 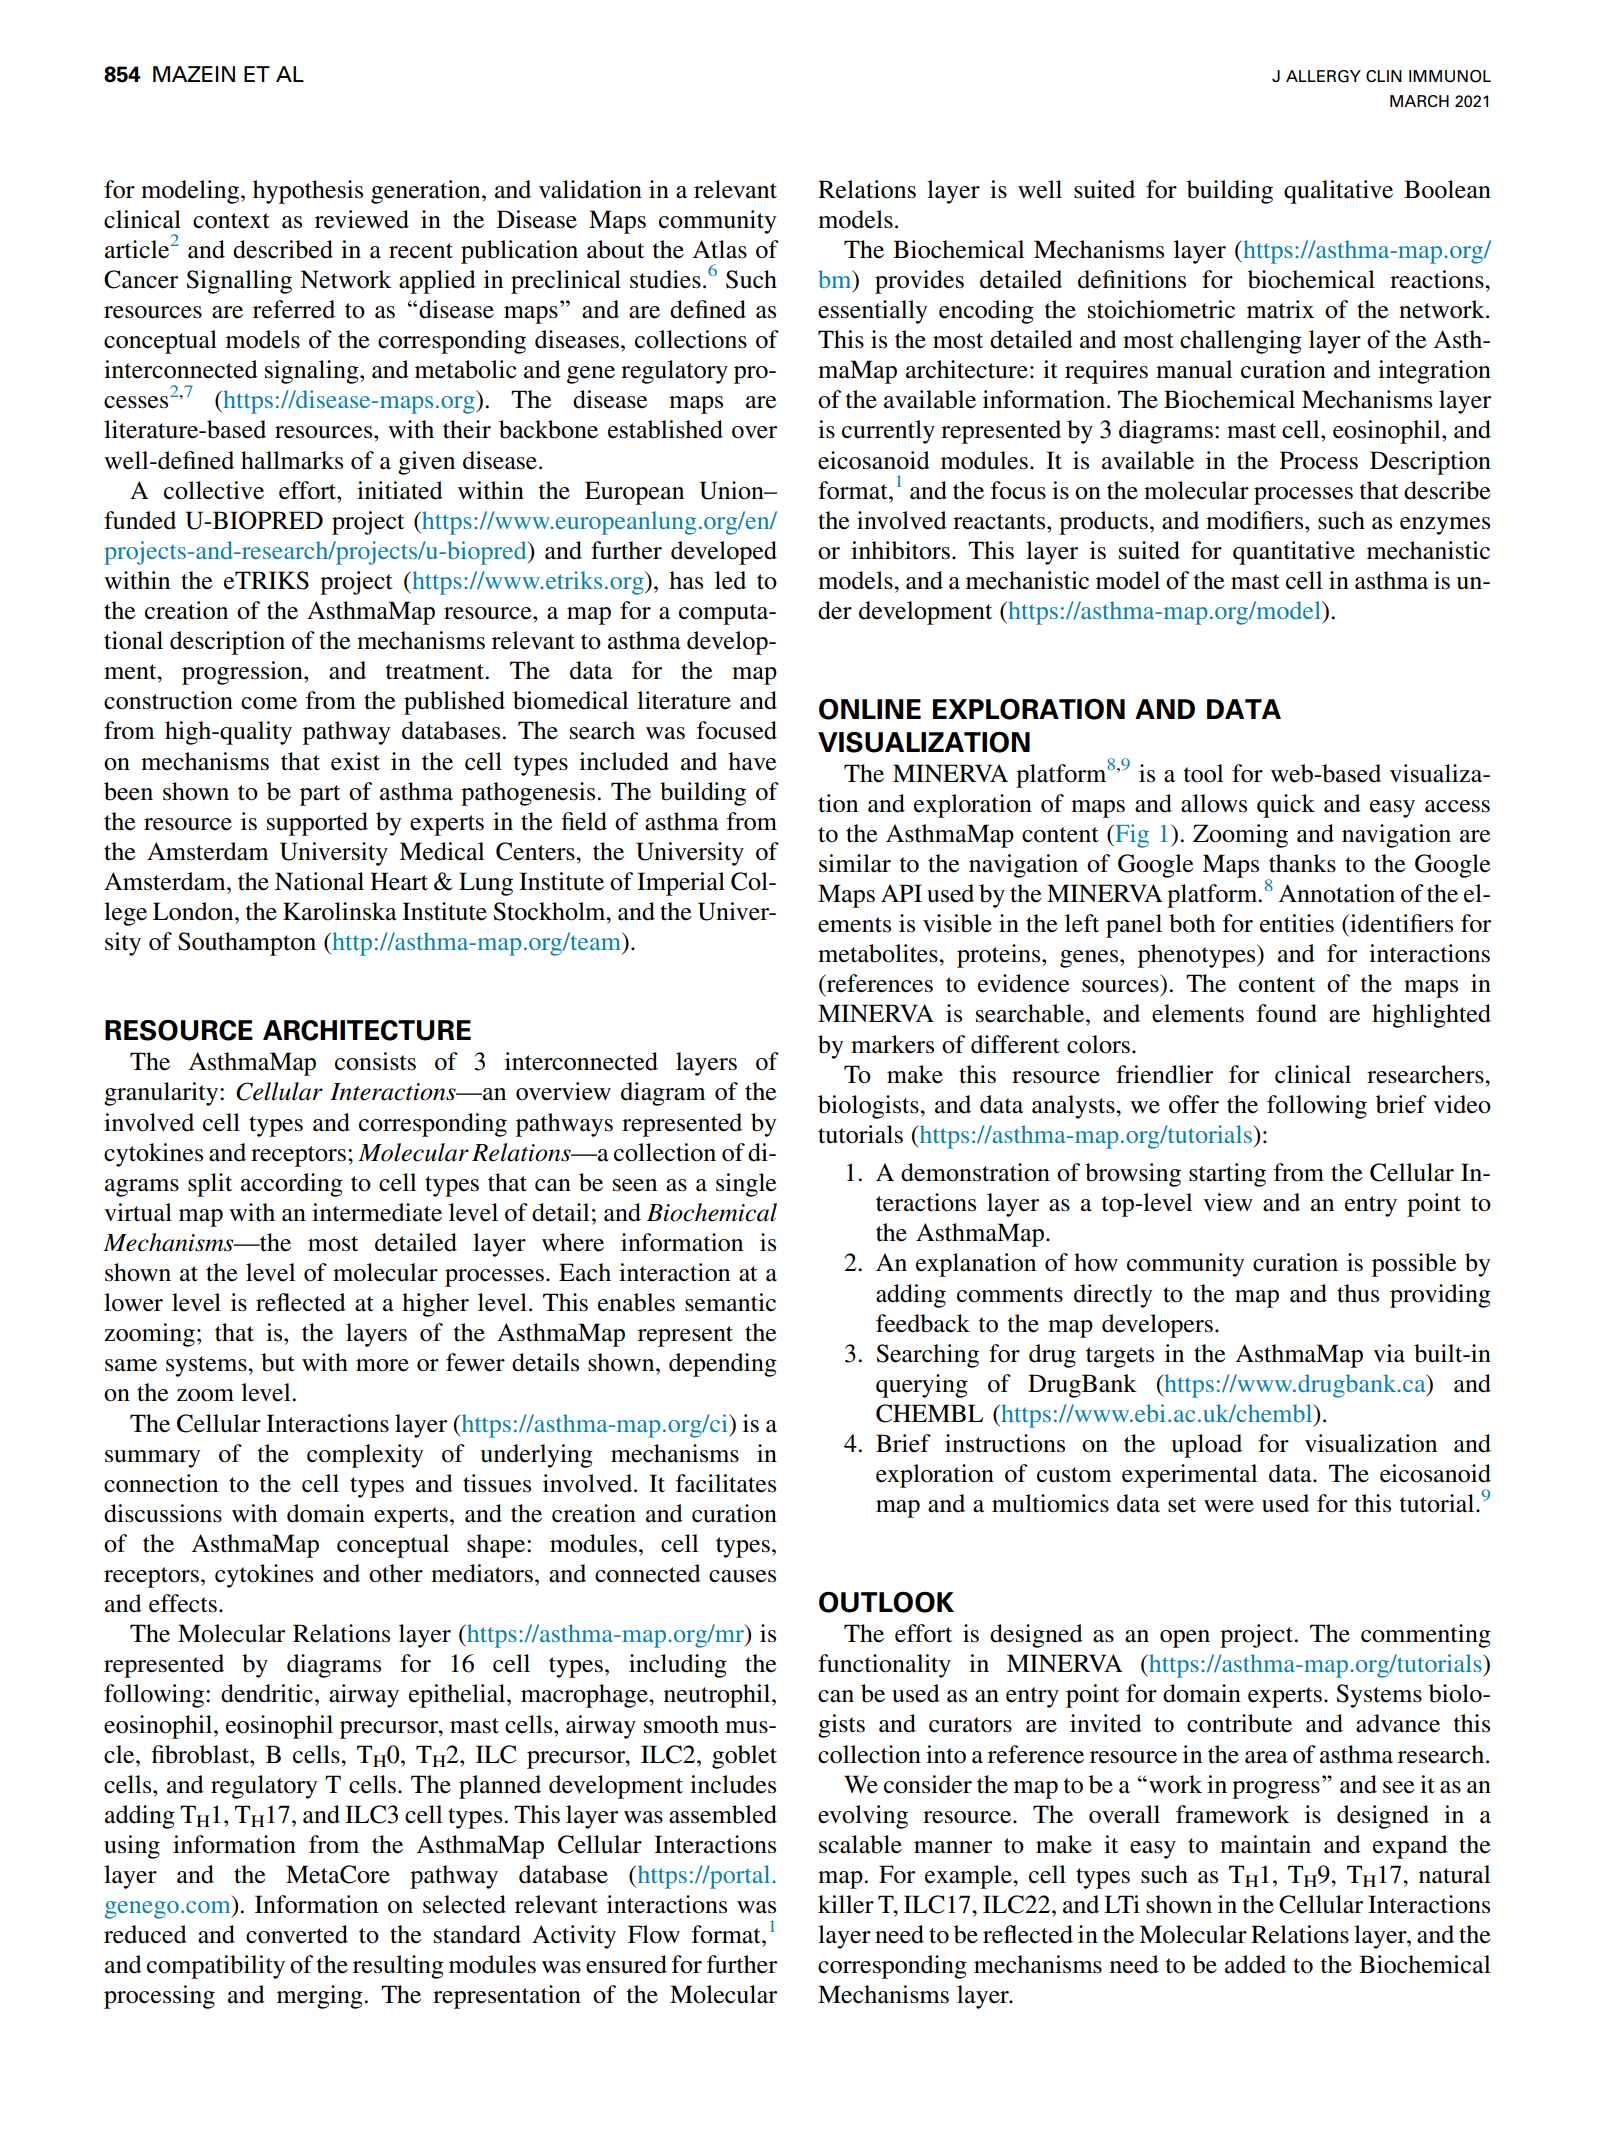 I want to click on Atlas, so click(x=720, y=249).
